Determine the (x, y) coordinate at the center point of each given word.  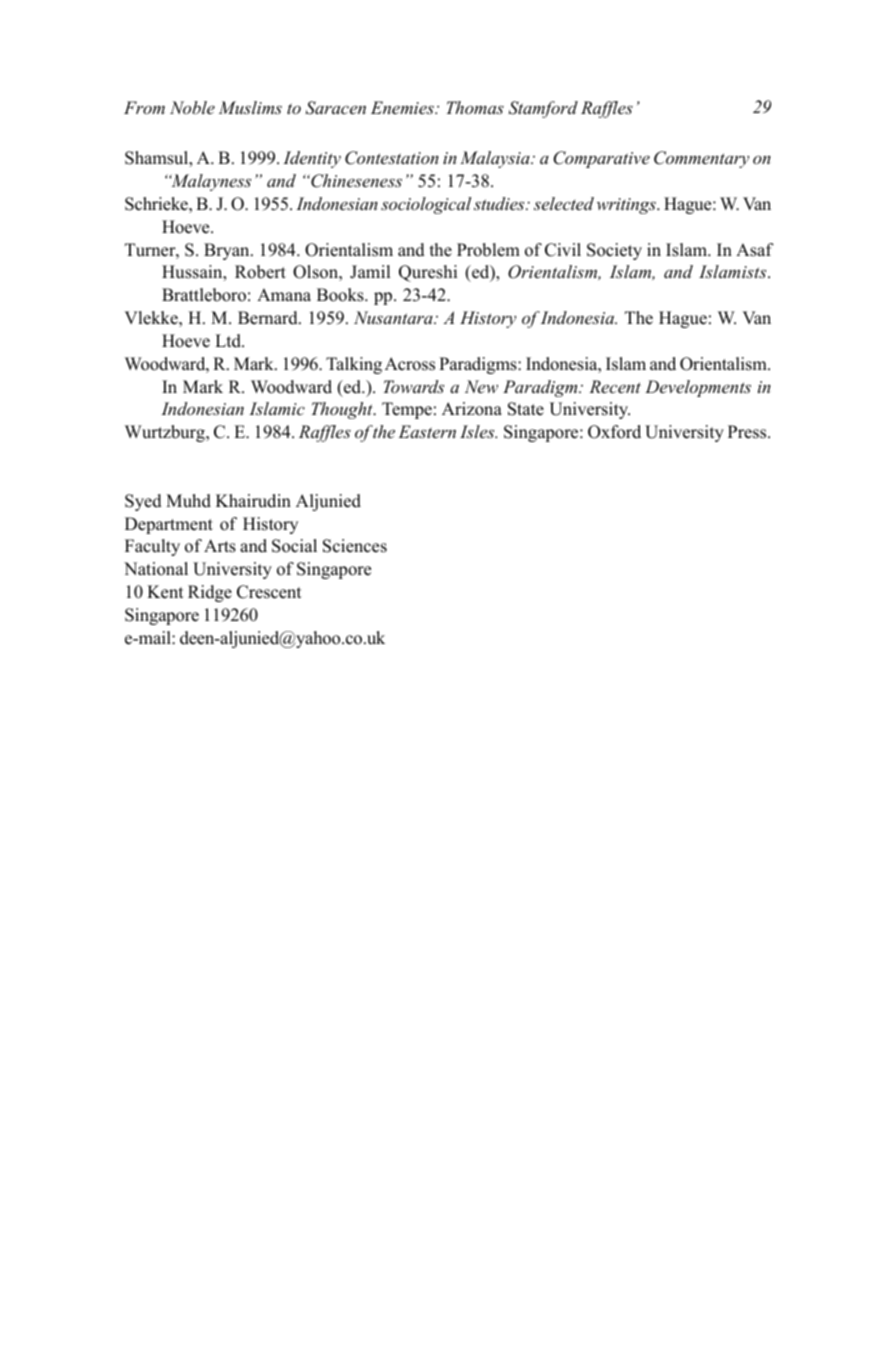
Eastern (427, 431)
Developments (698, 388)
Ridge (210, 593)
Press (748, 432)
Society (614, 251)
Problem (488, 250)
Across (410, 364)
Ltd (229, 341)
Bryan (228, 251)
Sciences (355, 546)
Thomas (475, 107)
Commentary (701, 159)
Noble (192, 107)
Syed (143, 502)
